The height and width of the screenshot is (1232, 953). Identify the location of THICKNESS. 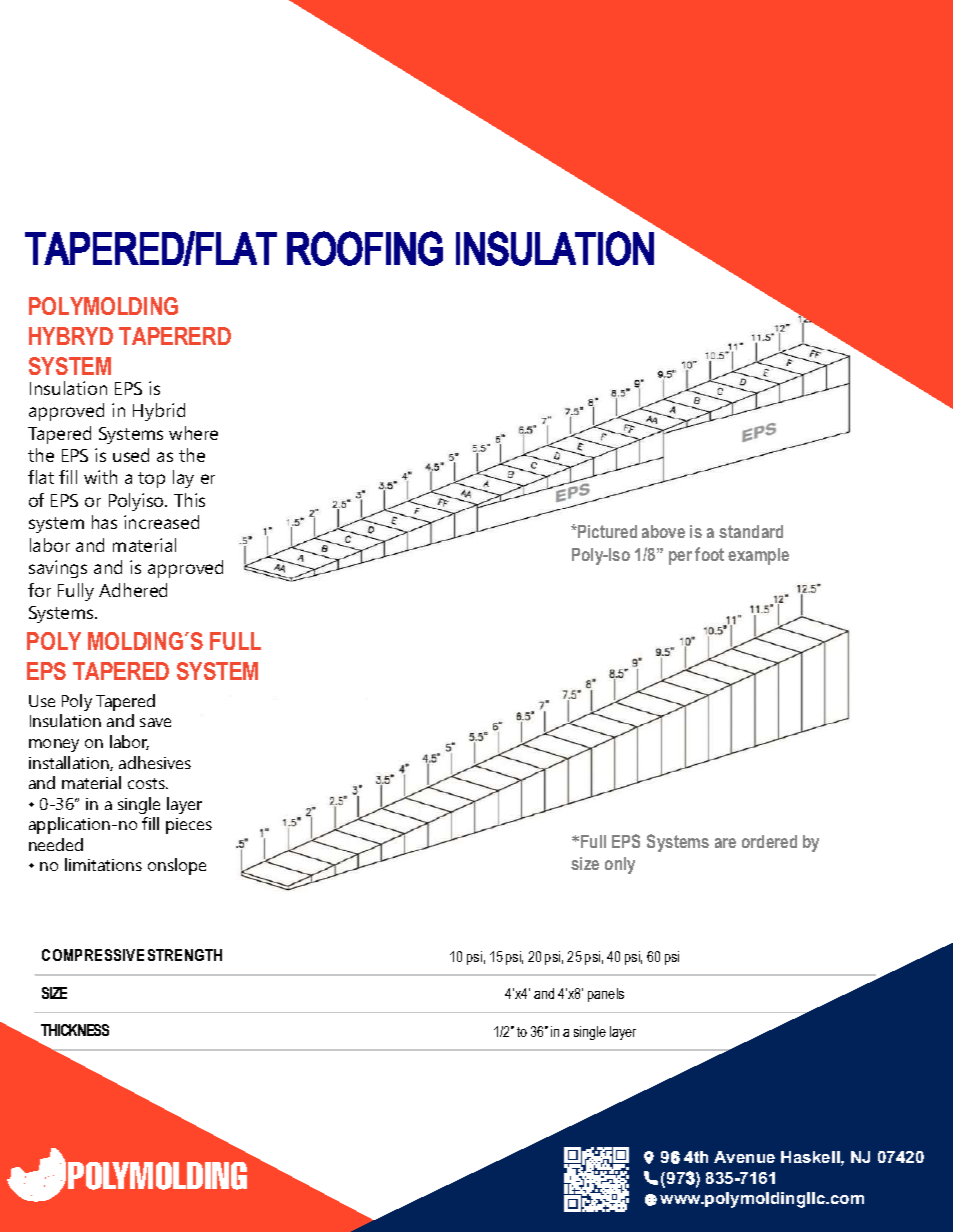
(75, 1030).
